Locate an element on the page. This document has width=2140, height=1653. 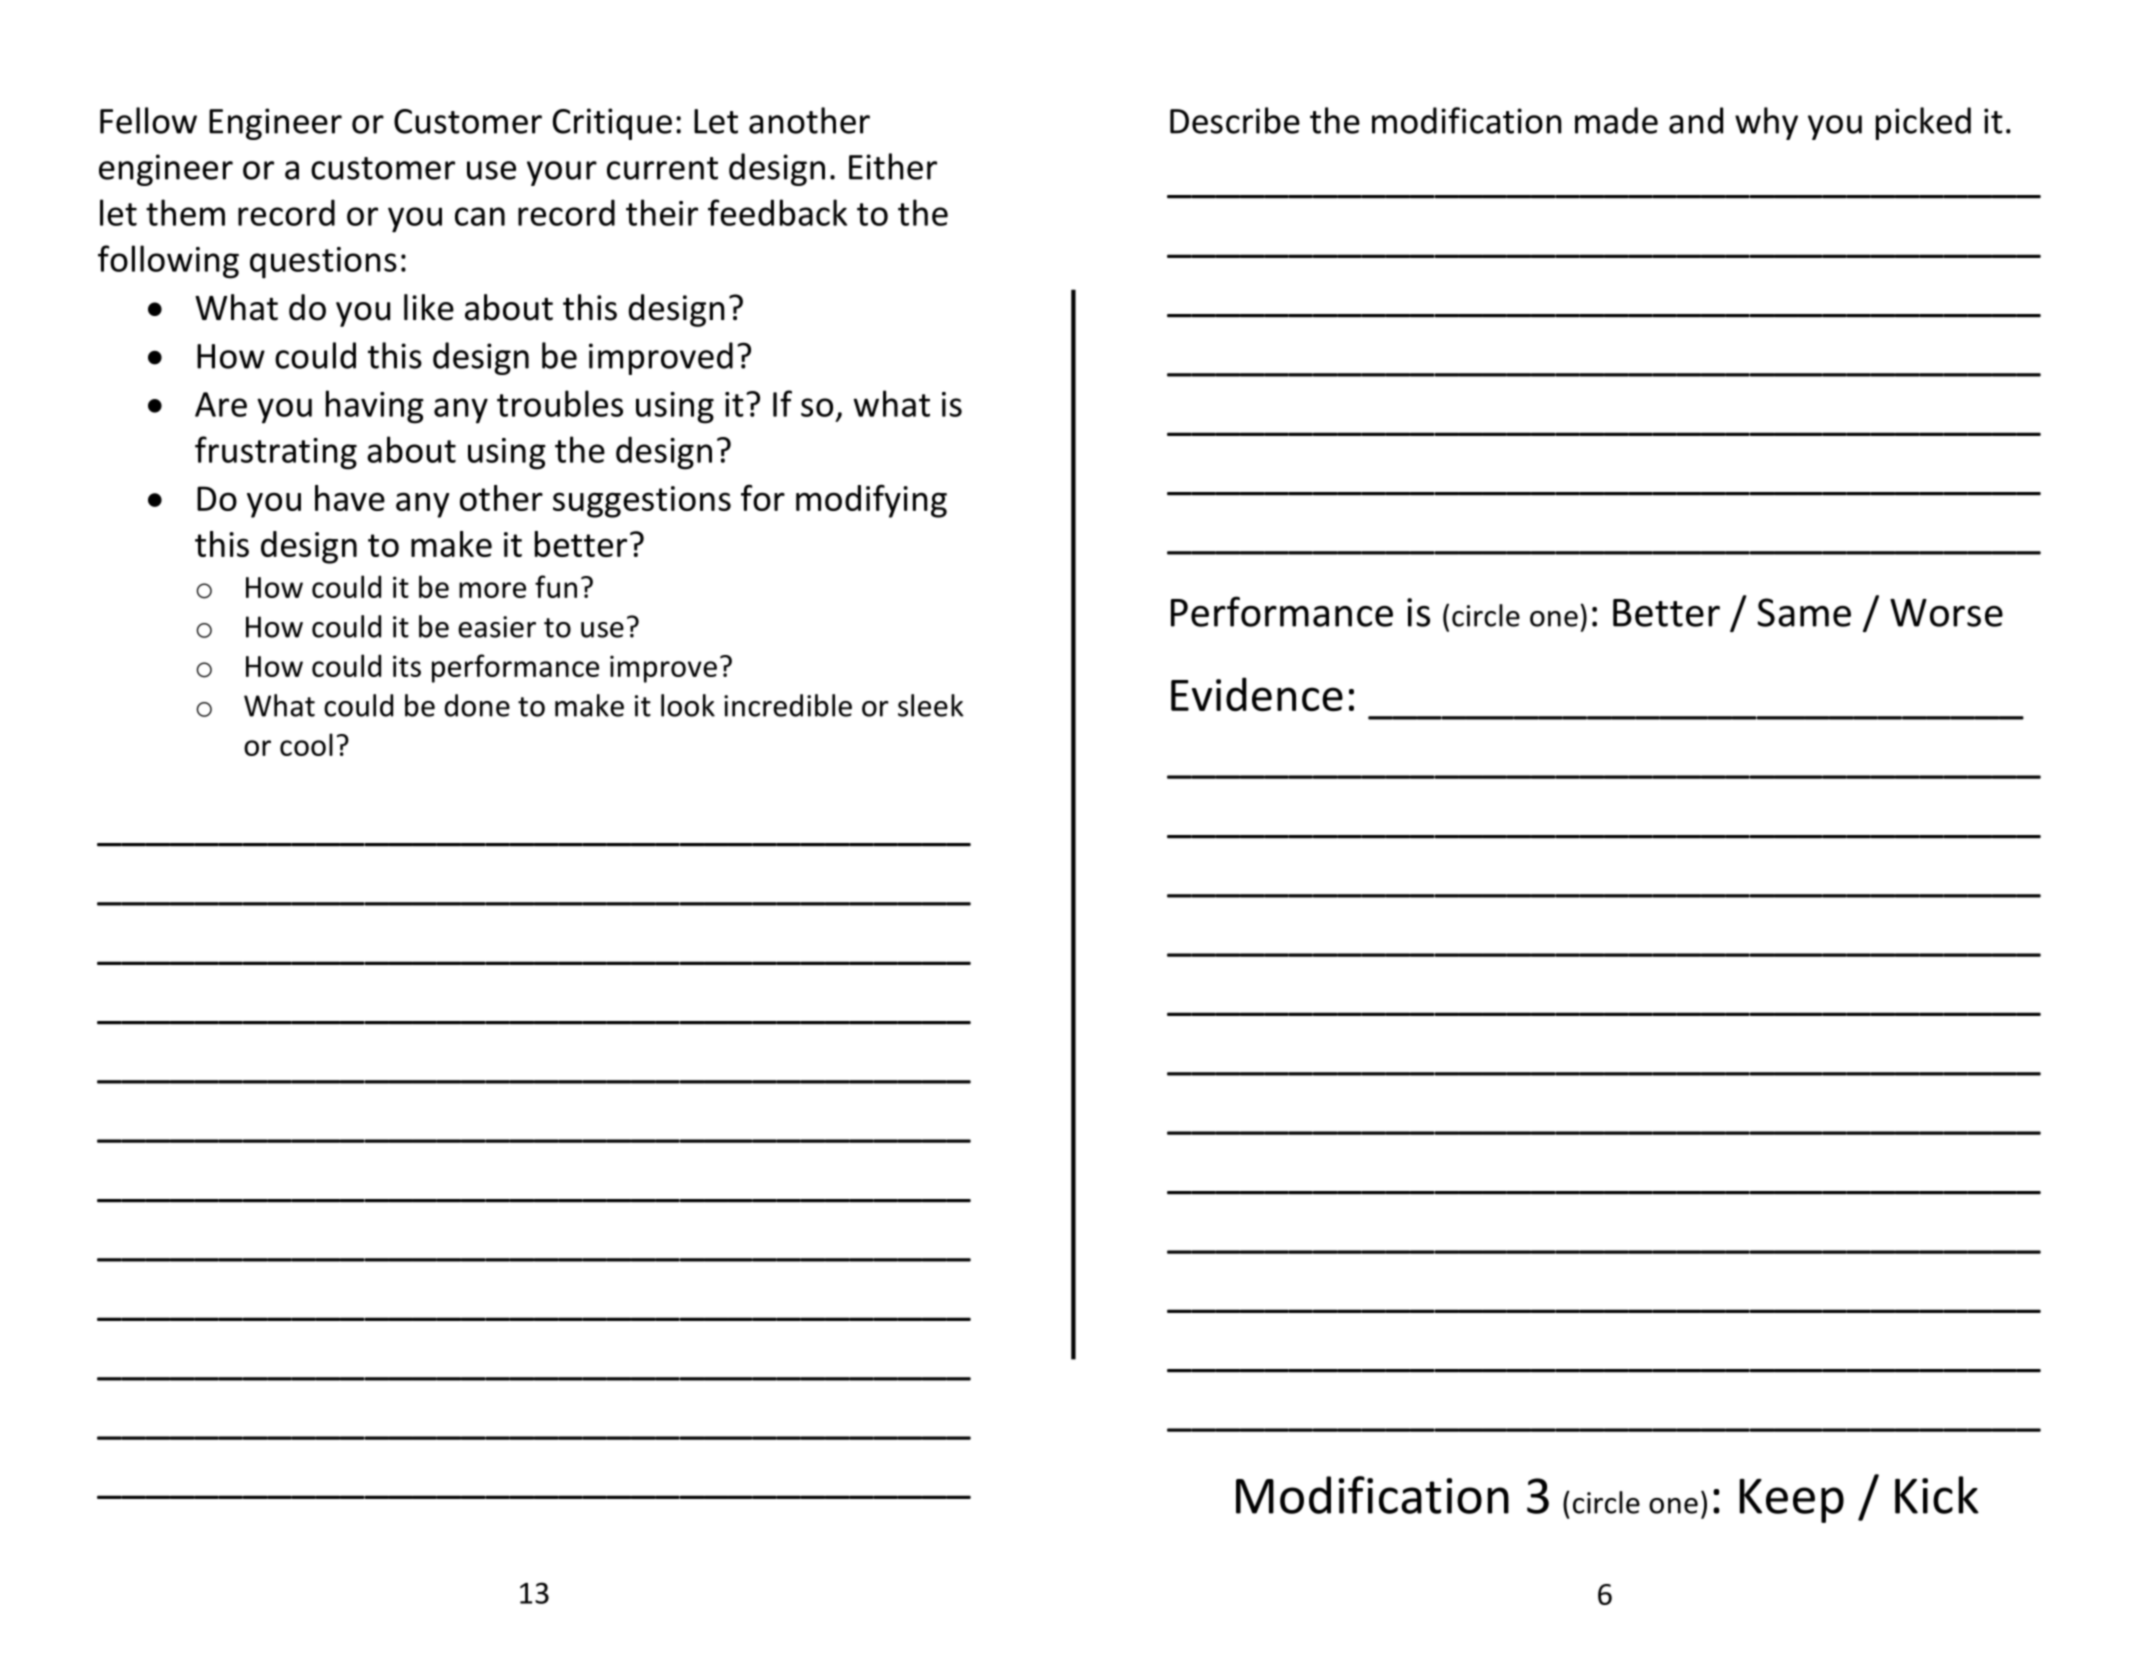
Evidence is located at coordinates (1257, 694).
